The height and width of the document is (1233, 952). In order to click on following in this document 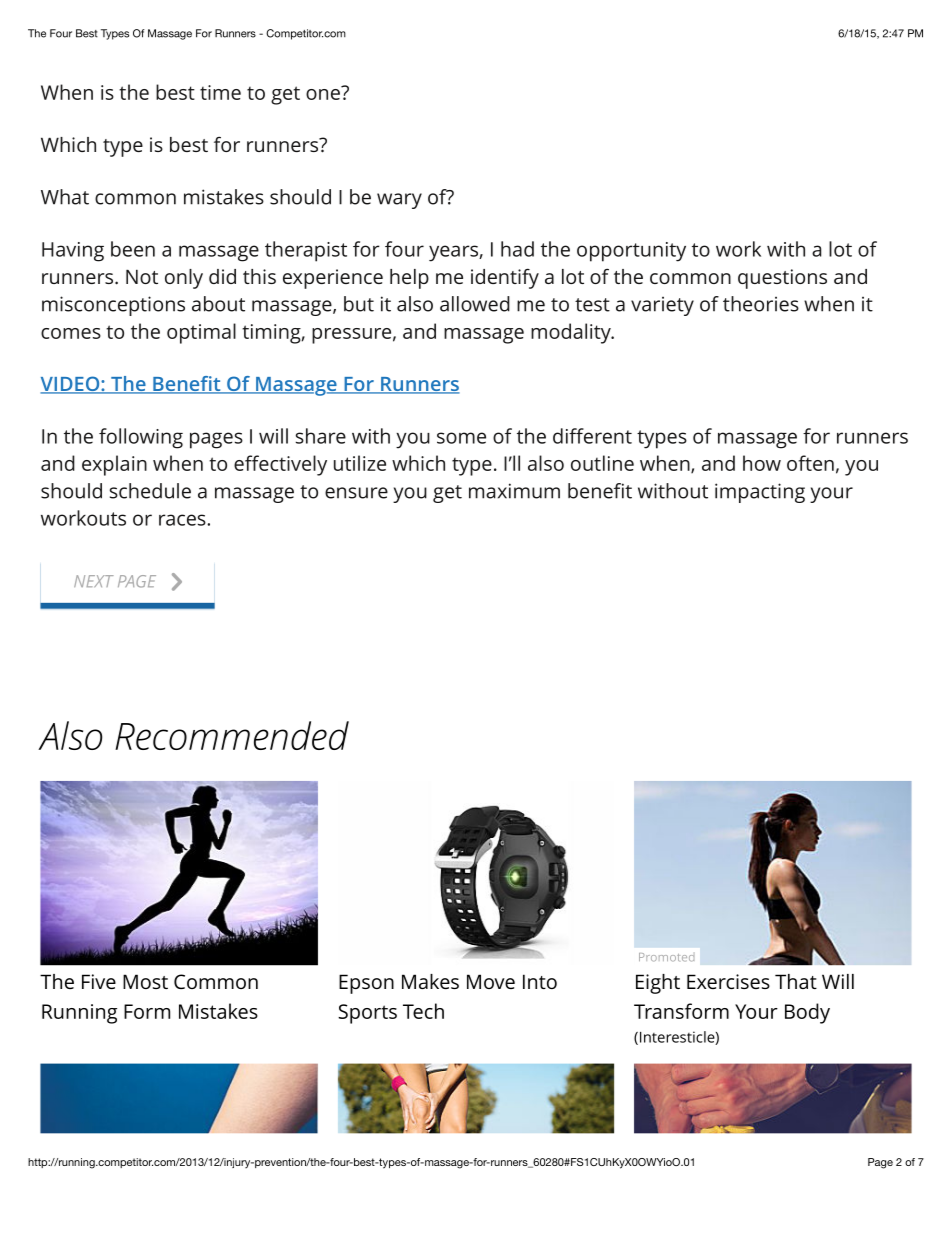, I will do `click(141, 438)`.
